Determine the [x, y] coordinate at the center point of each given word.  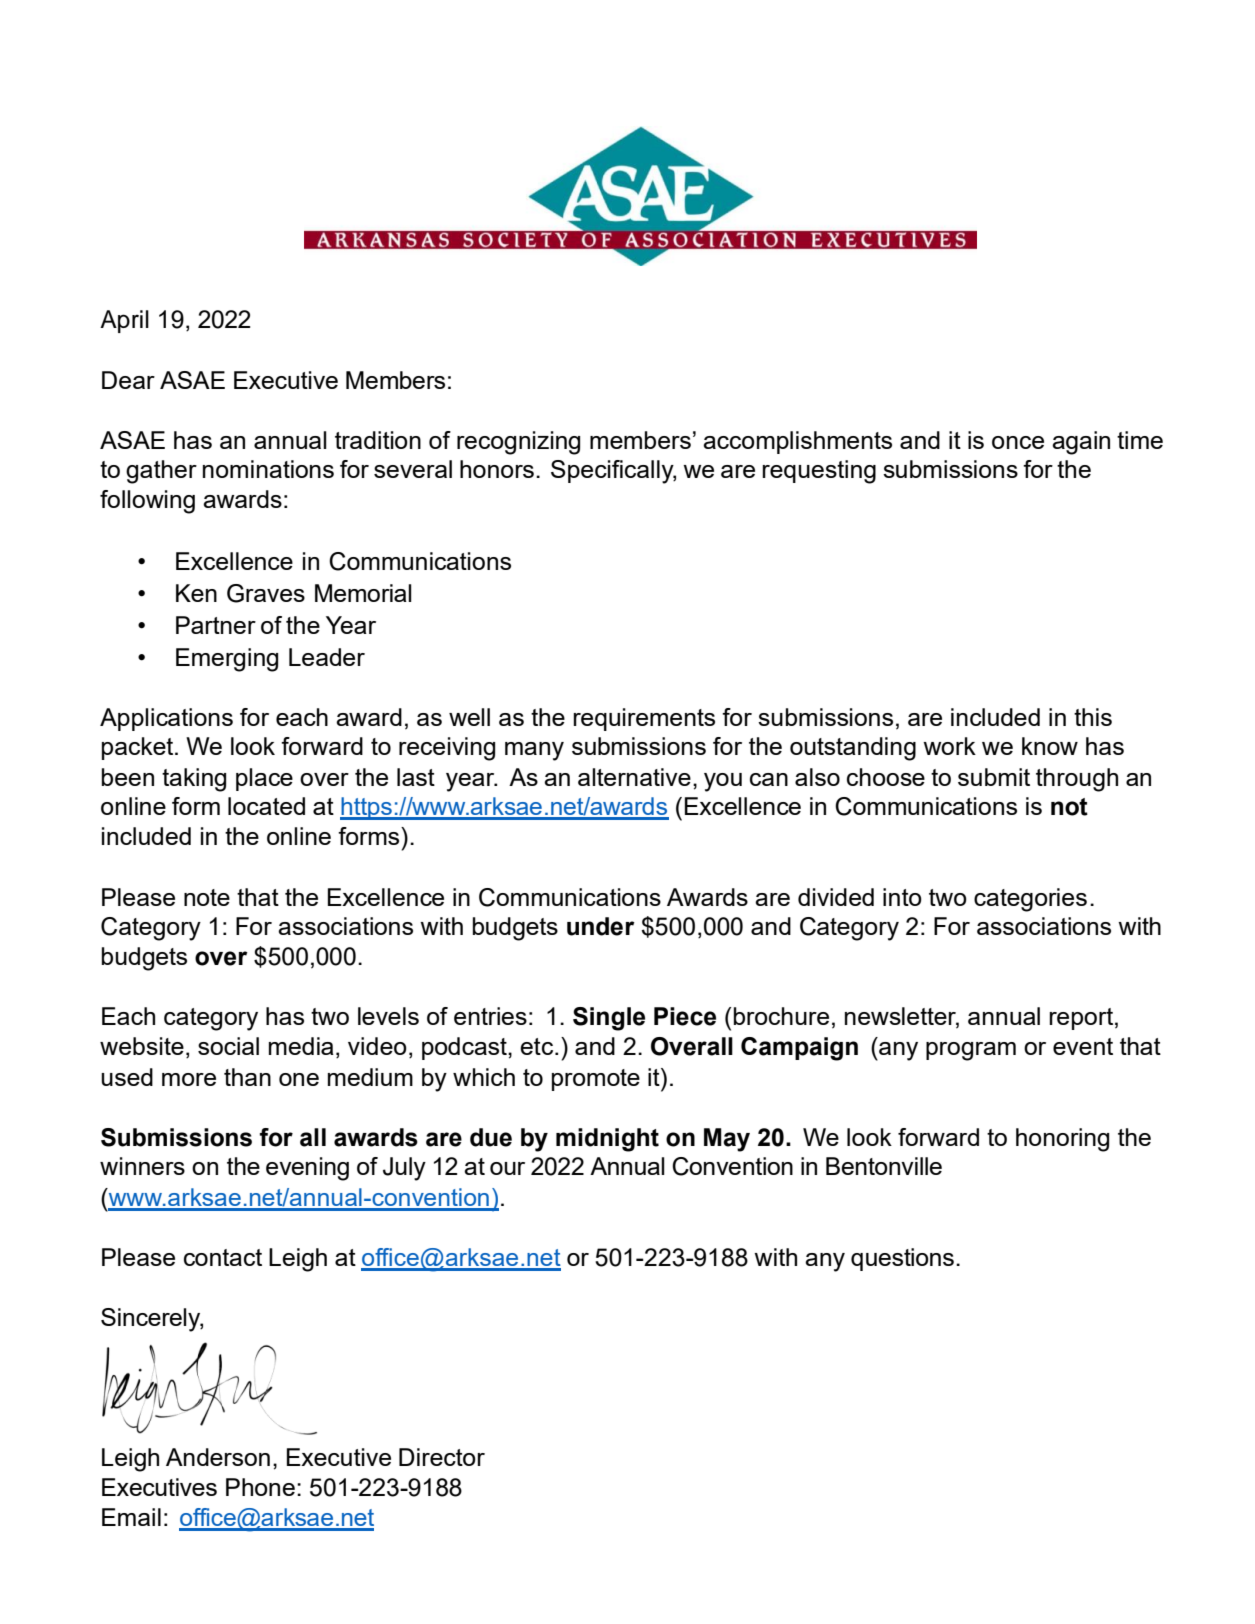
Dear [128, 380]
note [207, 897]
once [1018, 442]
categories [1030, 900]
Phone [260, 1487]
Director [442, 1457]
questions [902, 1259]
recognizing [518, 443]
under [601, 926]
